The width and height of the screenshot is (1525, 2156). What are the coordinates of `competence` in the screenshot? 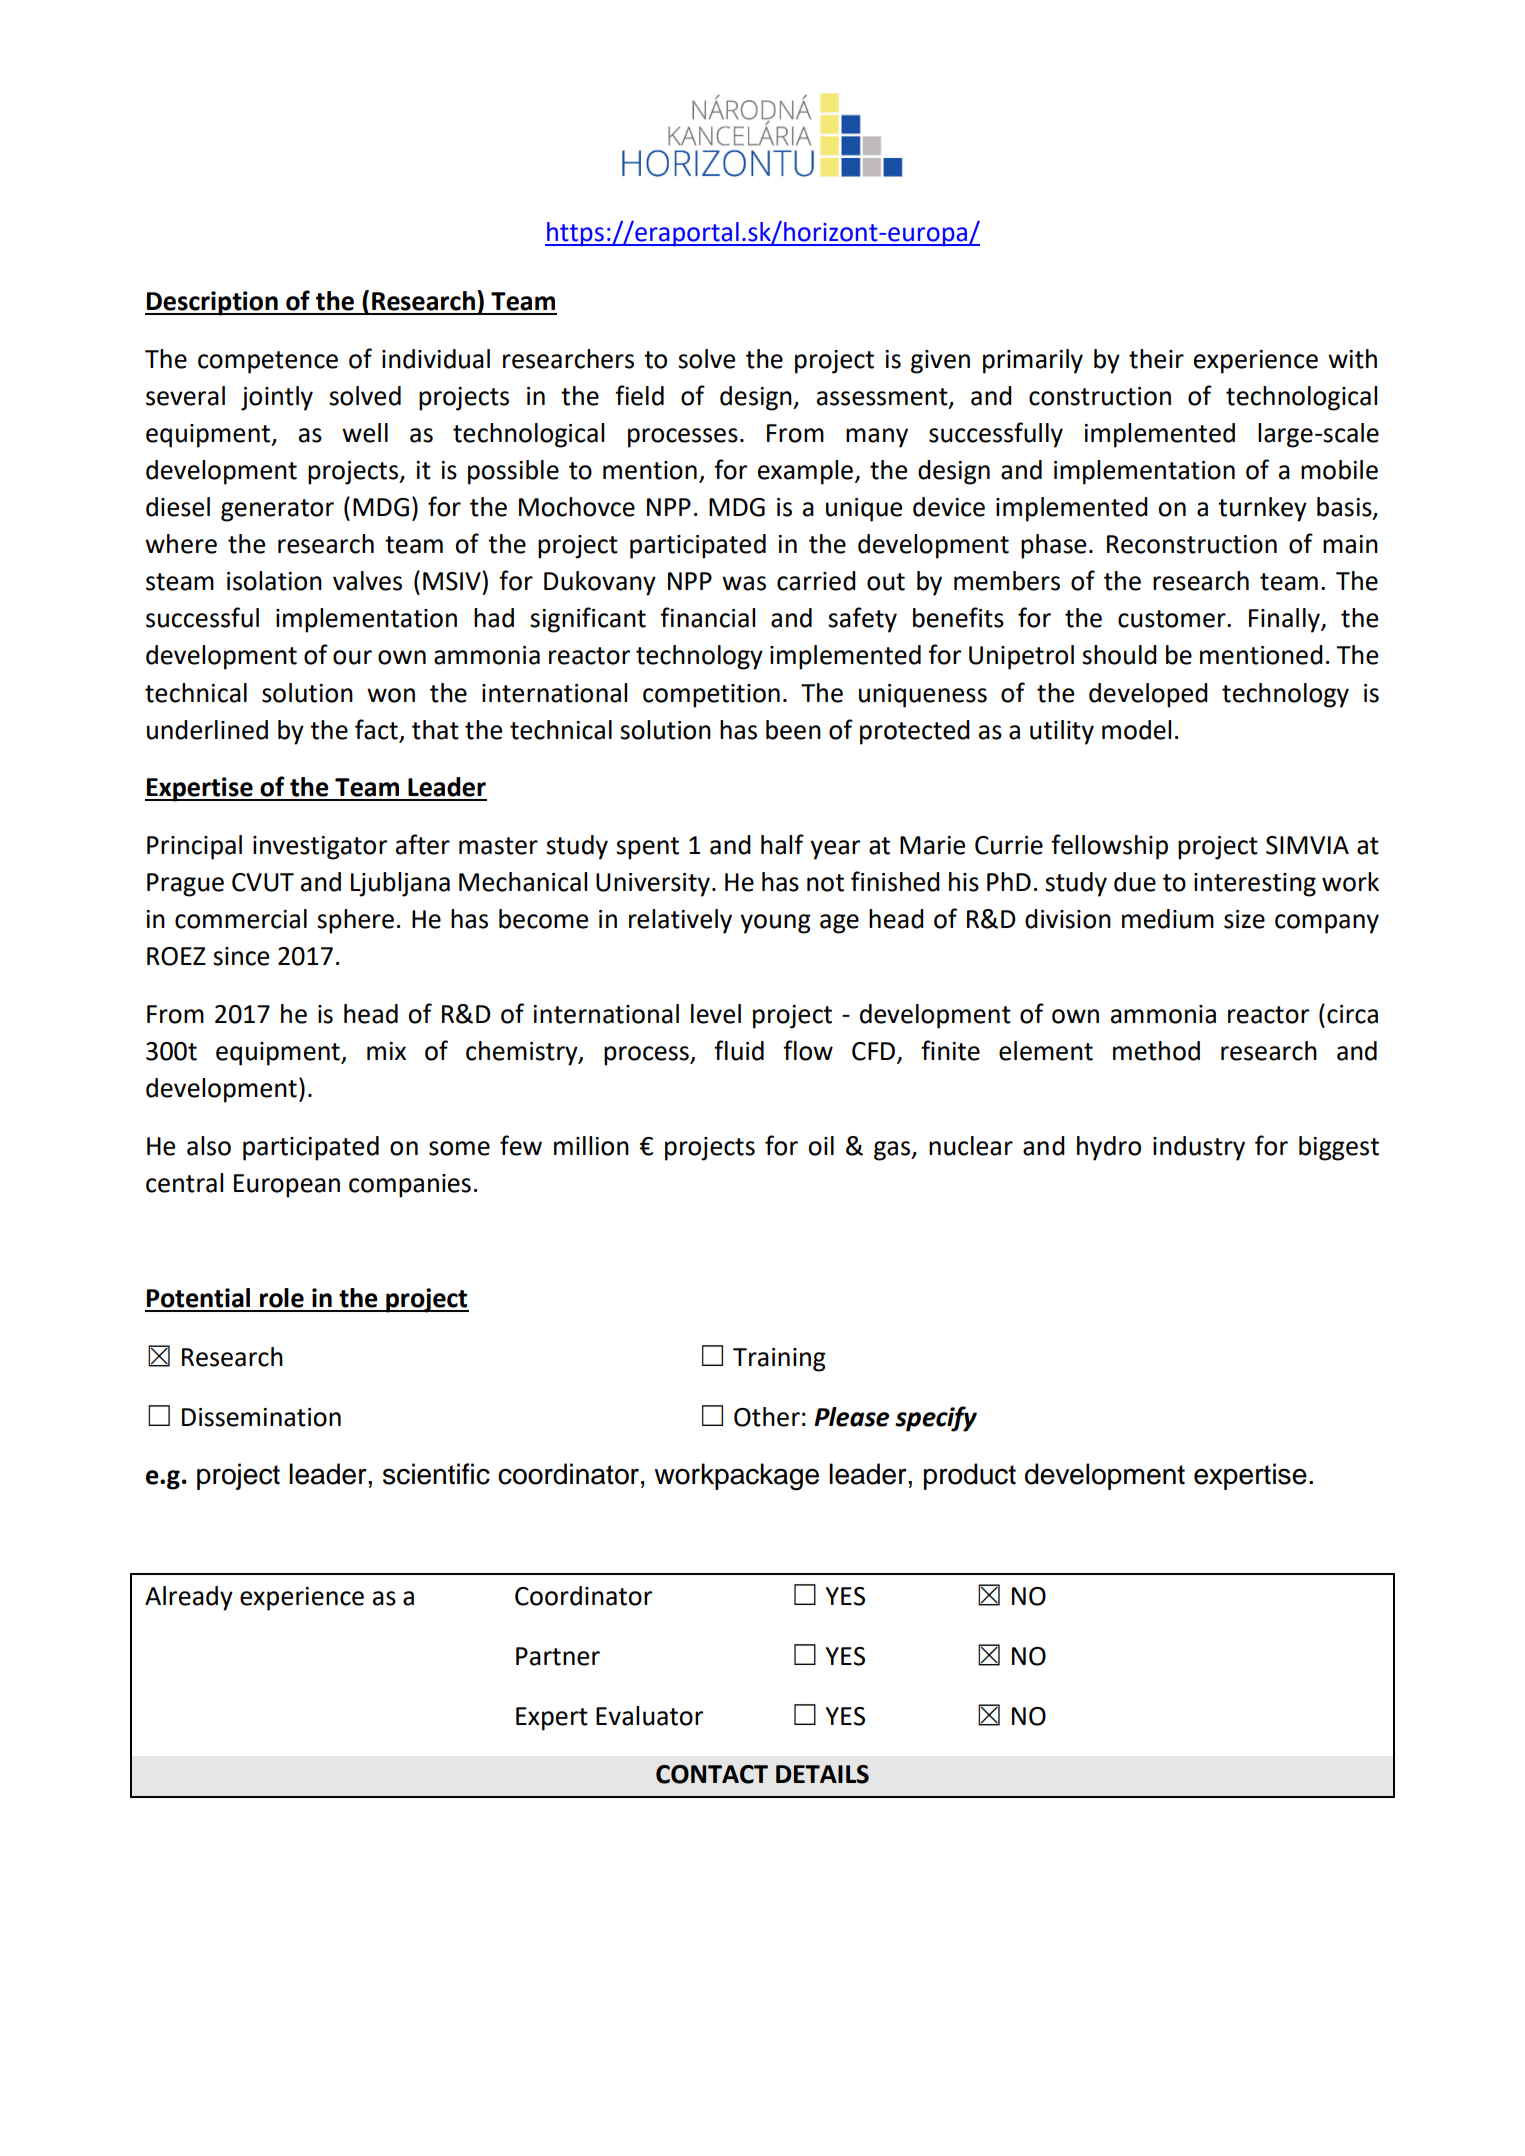 It's located at (268, 362).
